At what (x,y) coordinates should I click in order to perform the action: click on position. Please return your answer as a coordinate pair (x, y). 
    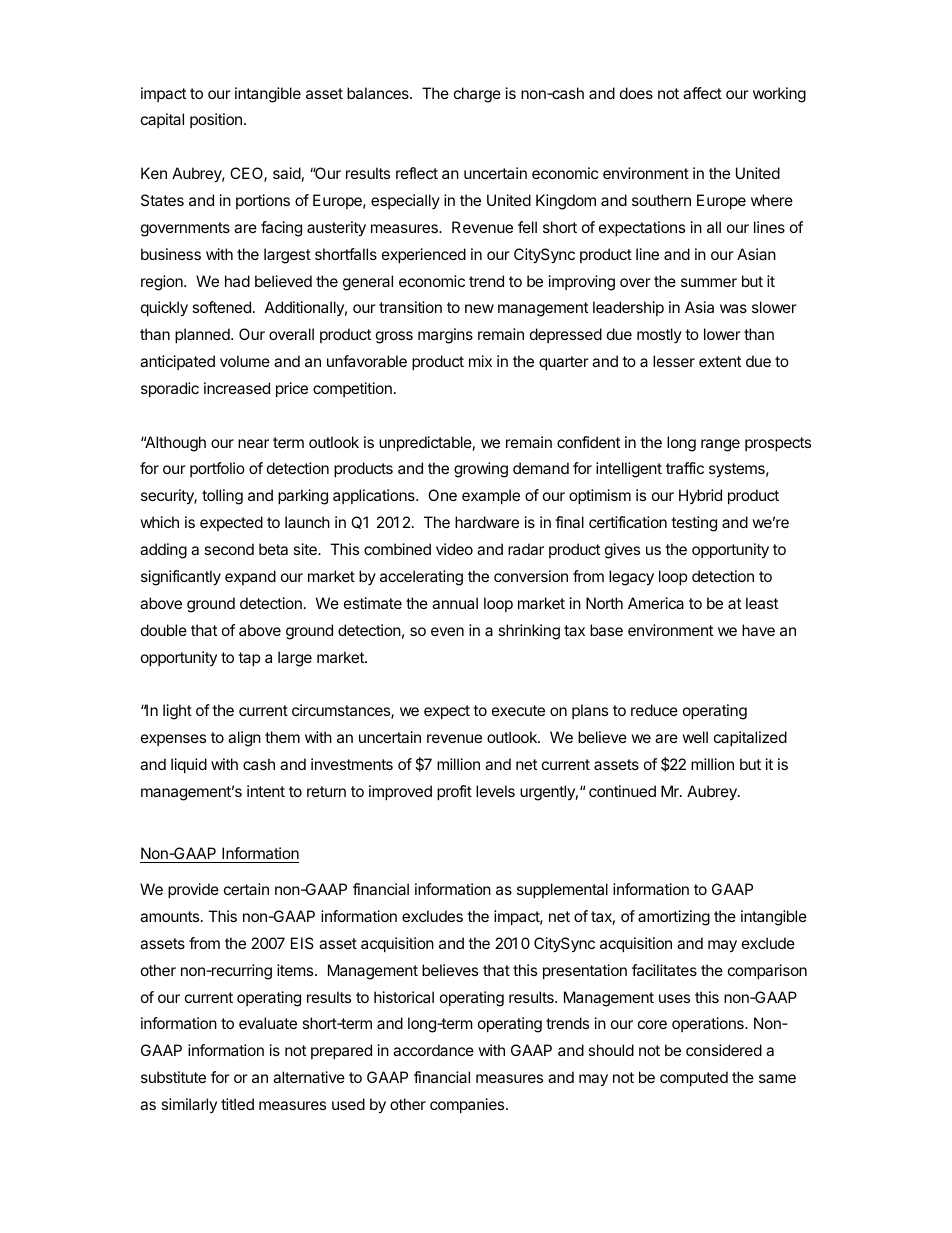
    Looking at the image, I should click on (216, 120).
